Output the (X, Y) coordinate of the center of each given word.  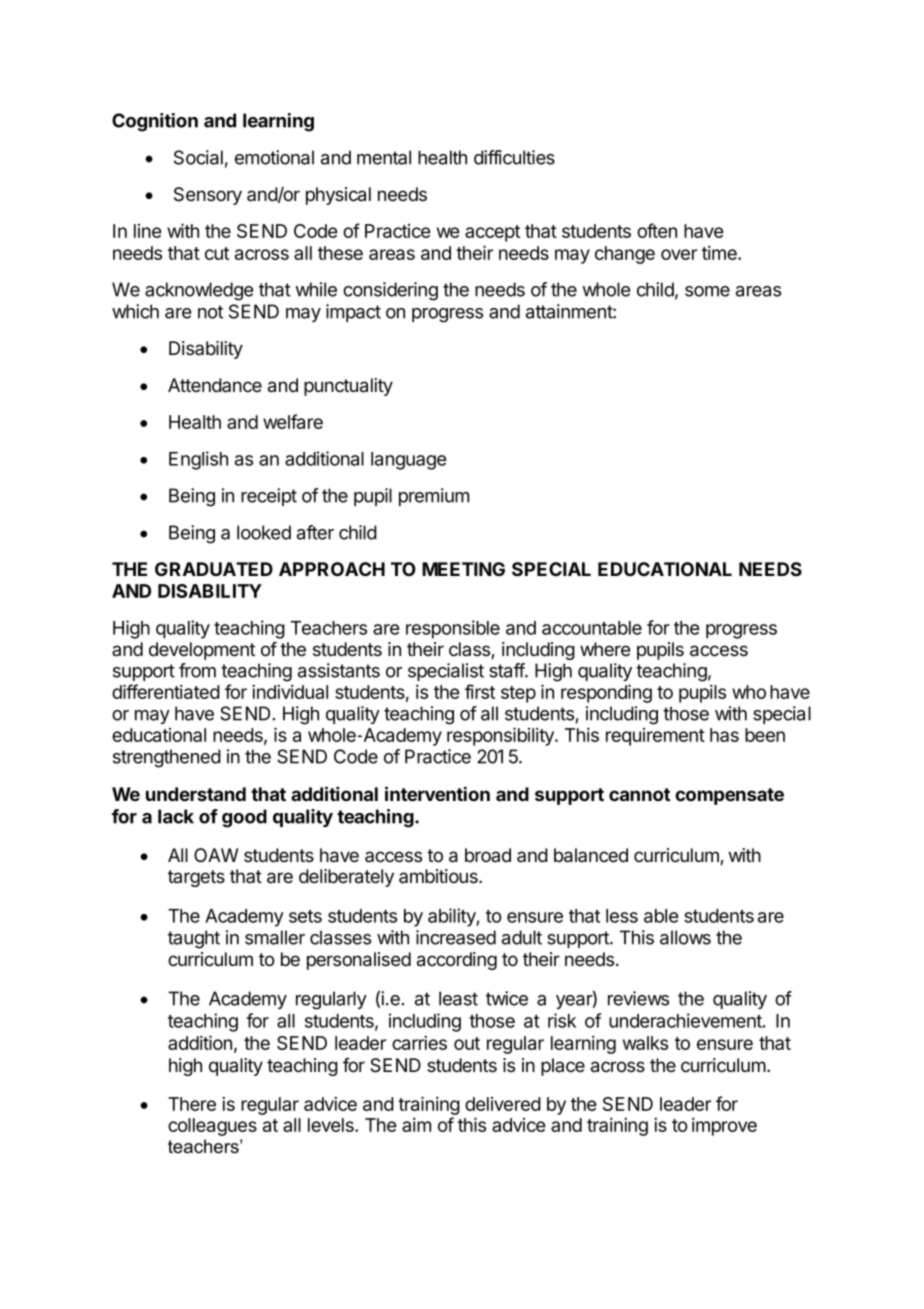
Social (198, 157)
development (202, 651)
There (192, 1104)
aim (416, 1124)
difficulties (514, 157)
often (657, 230)
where (605, 649)
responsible (453, 629)
